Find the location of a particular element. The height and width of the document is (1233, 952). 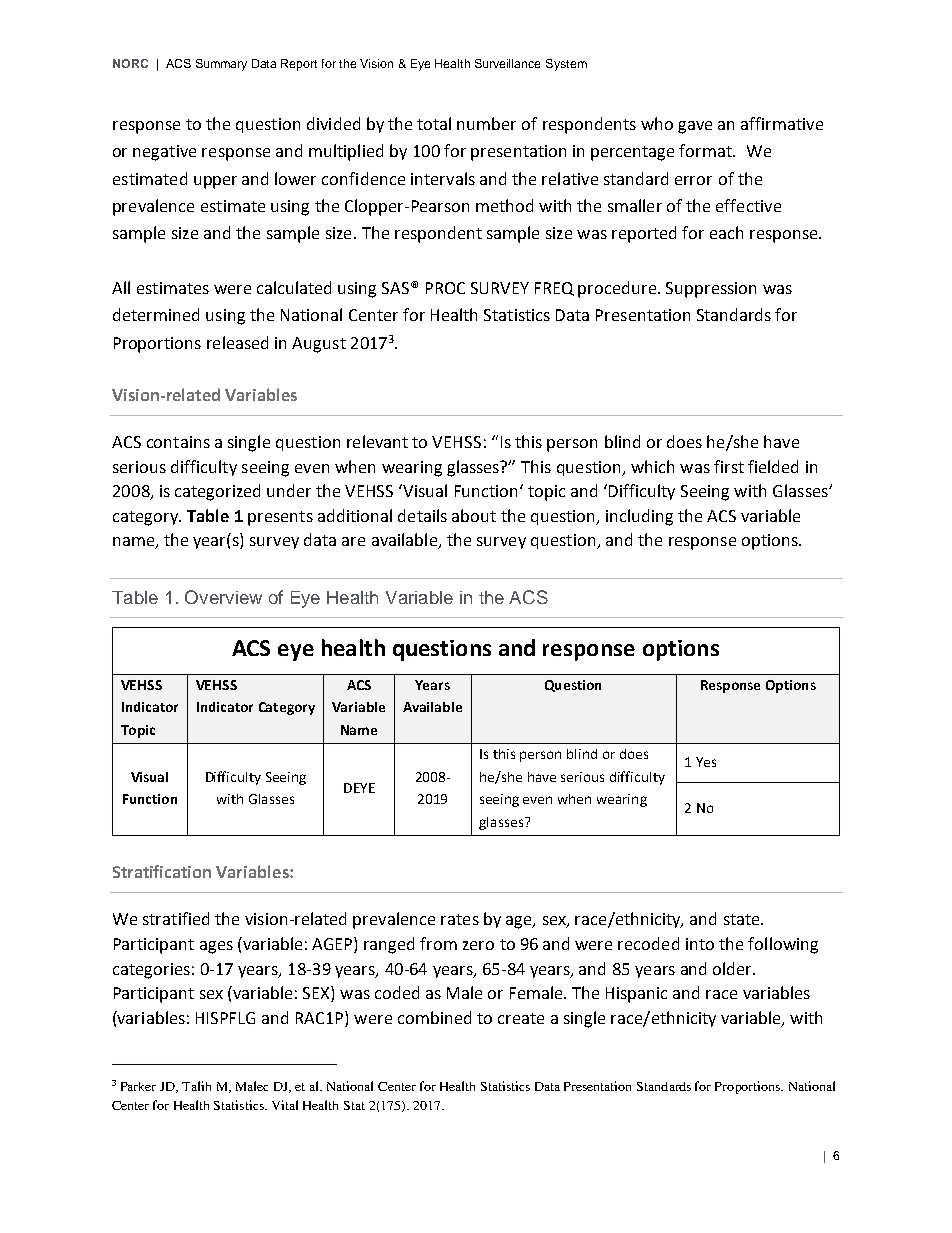

combined is located at coordinates (434, 1017).
